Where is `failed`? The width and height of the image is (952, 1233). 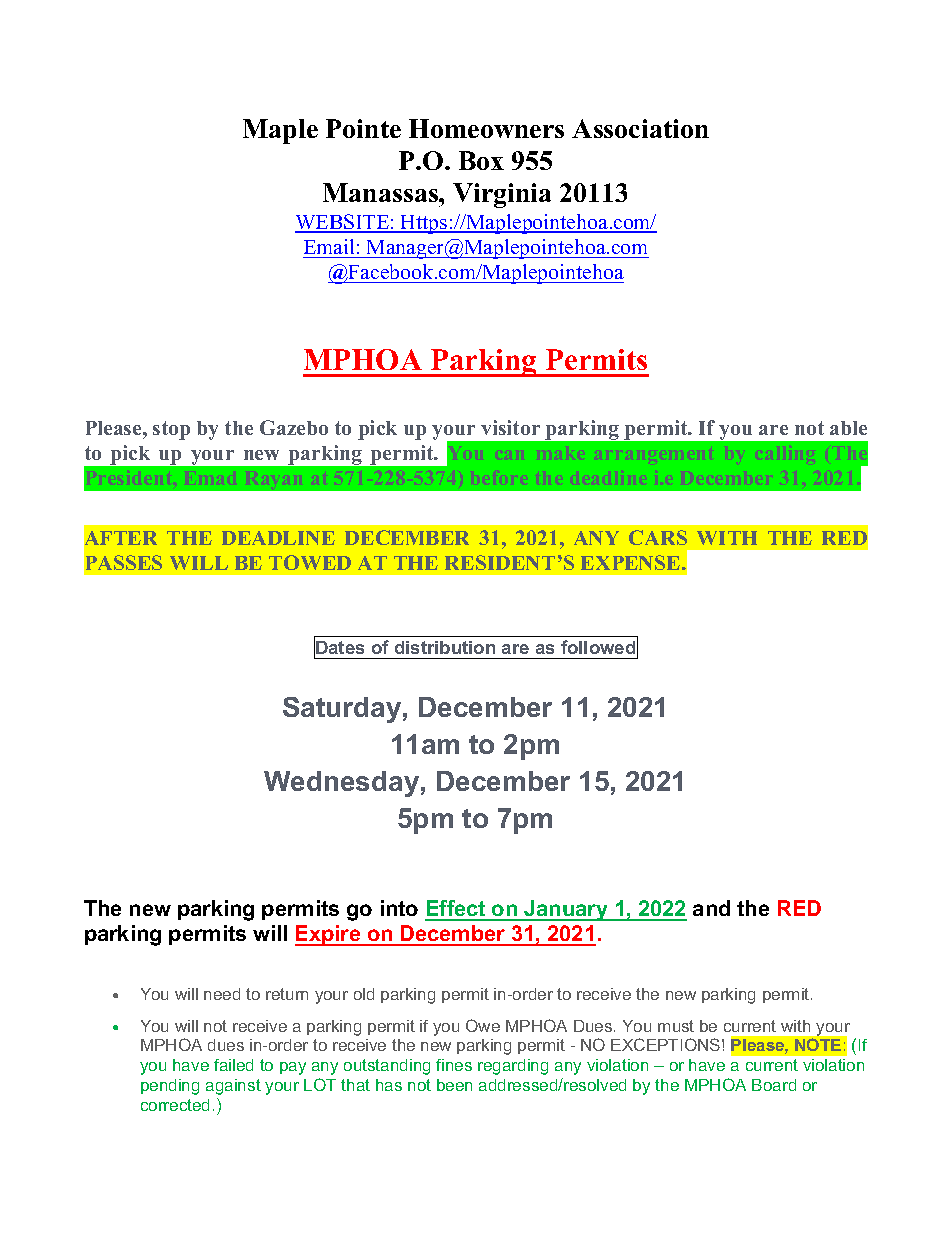
failed is located at coordinates (233, 1065).
